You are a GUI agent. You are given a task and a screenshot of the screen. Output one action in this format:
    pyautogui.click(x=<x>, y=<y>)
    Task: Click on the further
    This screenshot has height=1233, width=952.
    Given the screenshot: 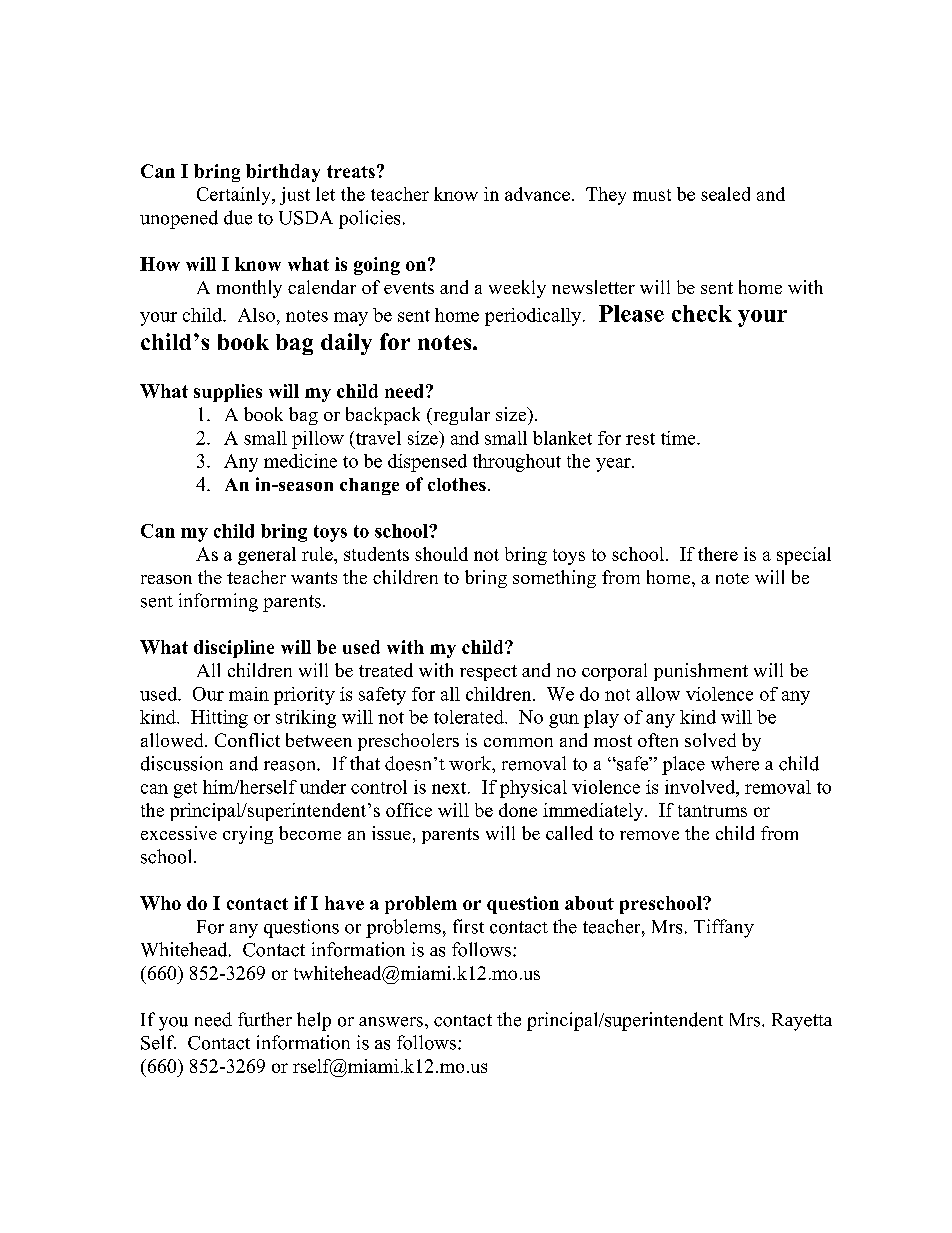 What is the action you would take?
    pyautogui.click(x=265, y=1019)
